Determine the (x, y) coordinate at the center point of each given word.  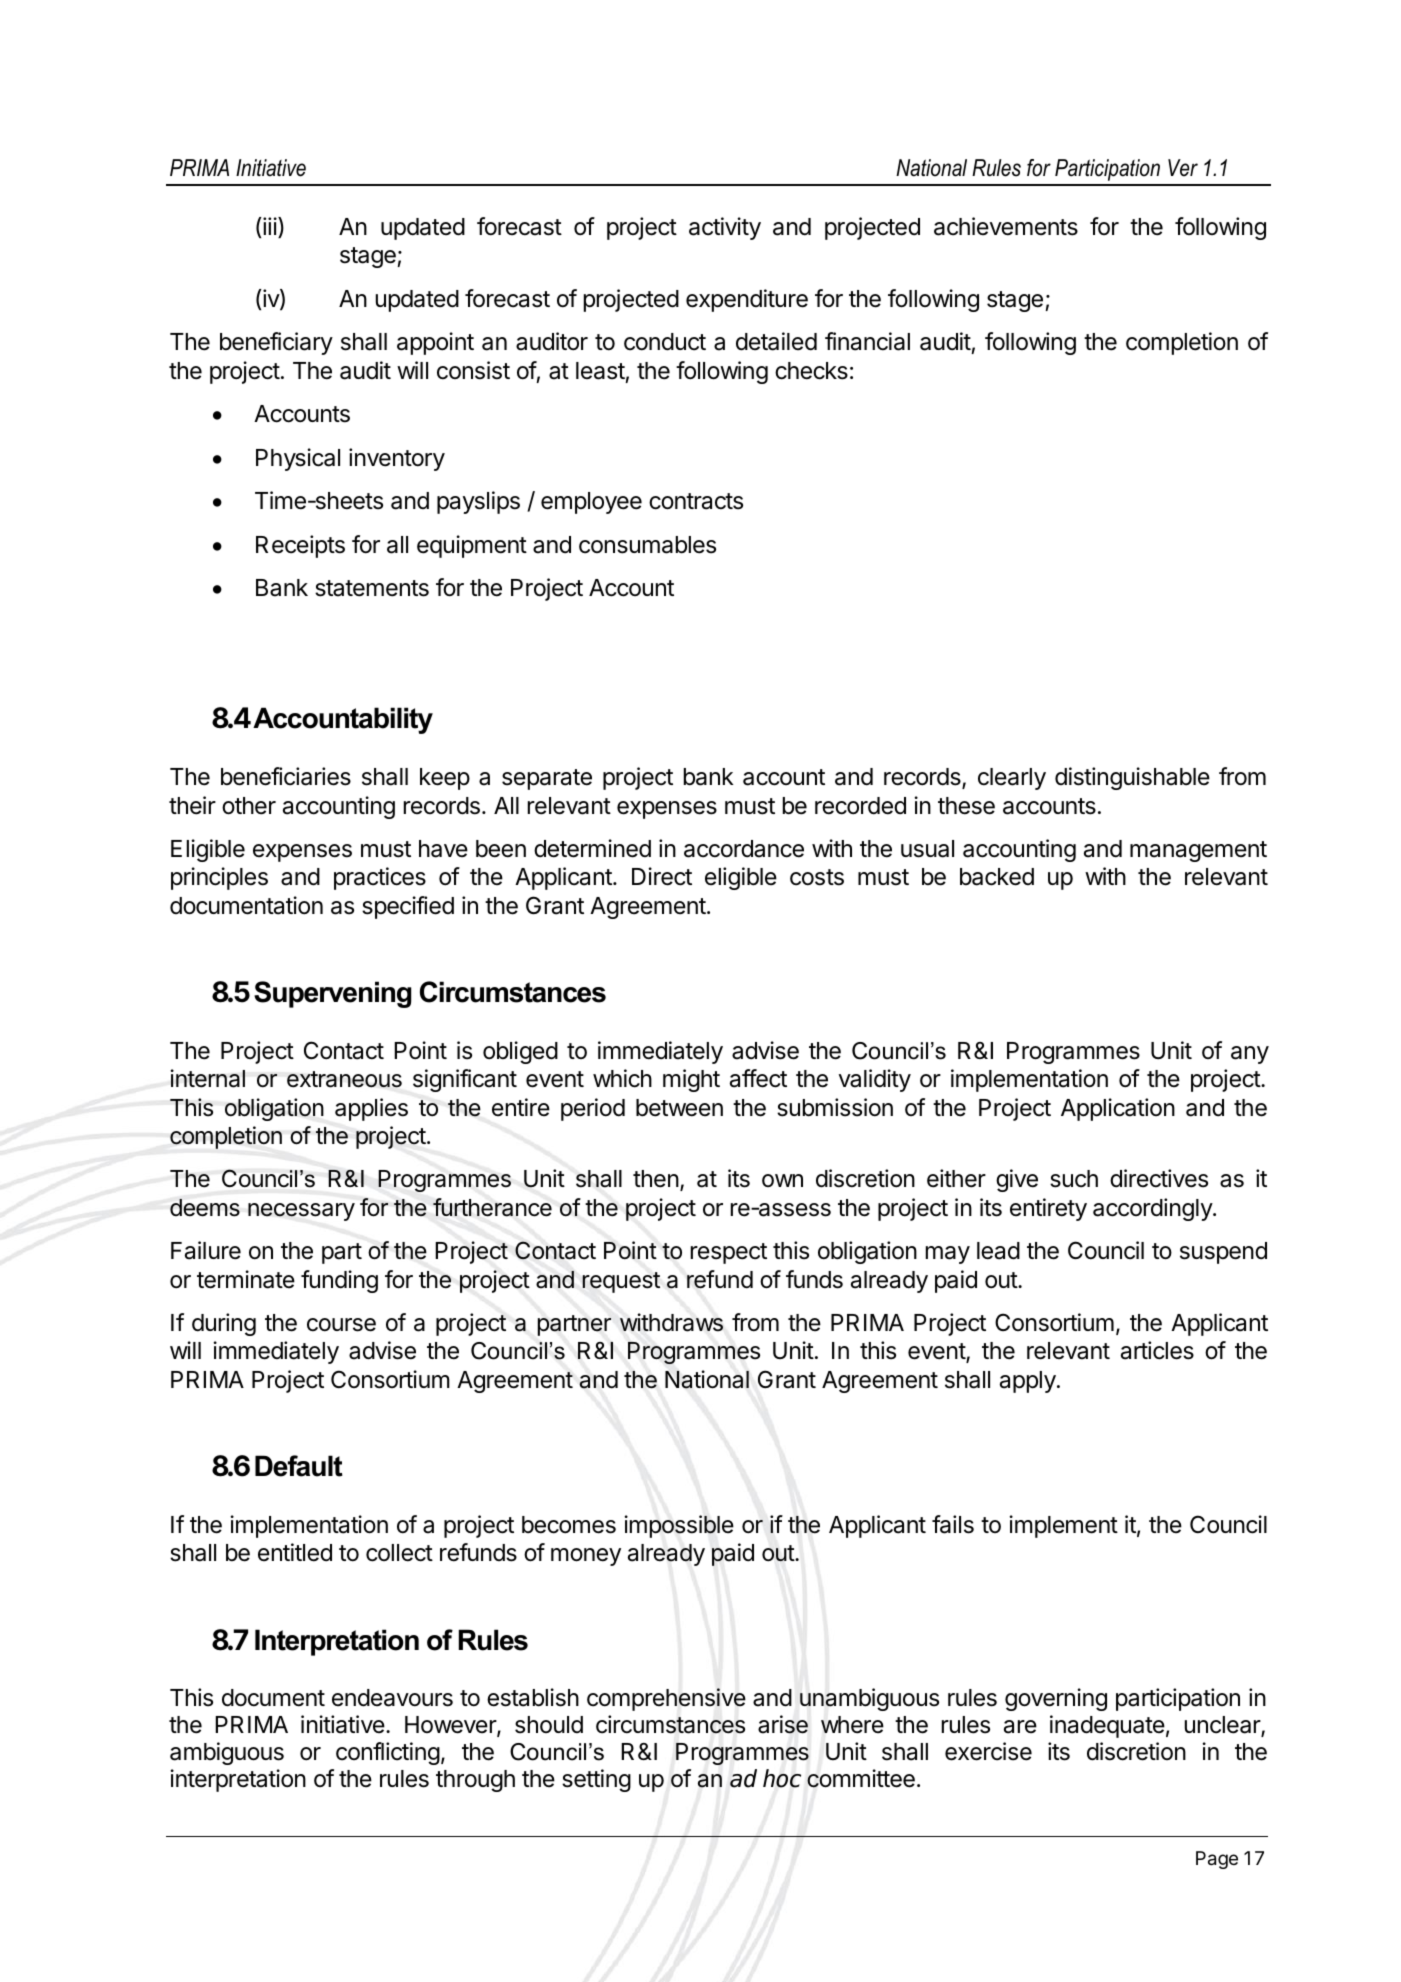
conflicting (388, 1753)
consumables (647, 545)
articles (1157, 1350)
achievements (1006, 226)
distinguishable (1132, 778)
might (691, 1080)
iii (269, 226)
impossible (679, 1526)
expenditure (747, 300)
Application (1118, 1109)
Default (299, 1466)
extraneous (344, 1079)
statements (372, 588)
